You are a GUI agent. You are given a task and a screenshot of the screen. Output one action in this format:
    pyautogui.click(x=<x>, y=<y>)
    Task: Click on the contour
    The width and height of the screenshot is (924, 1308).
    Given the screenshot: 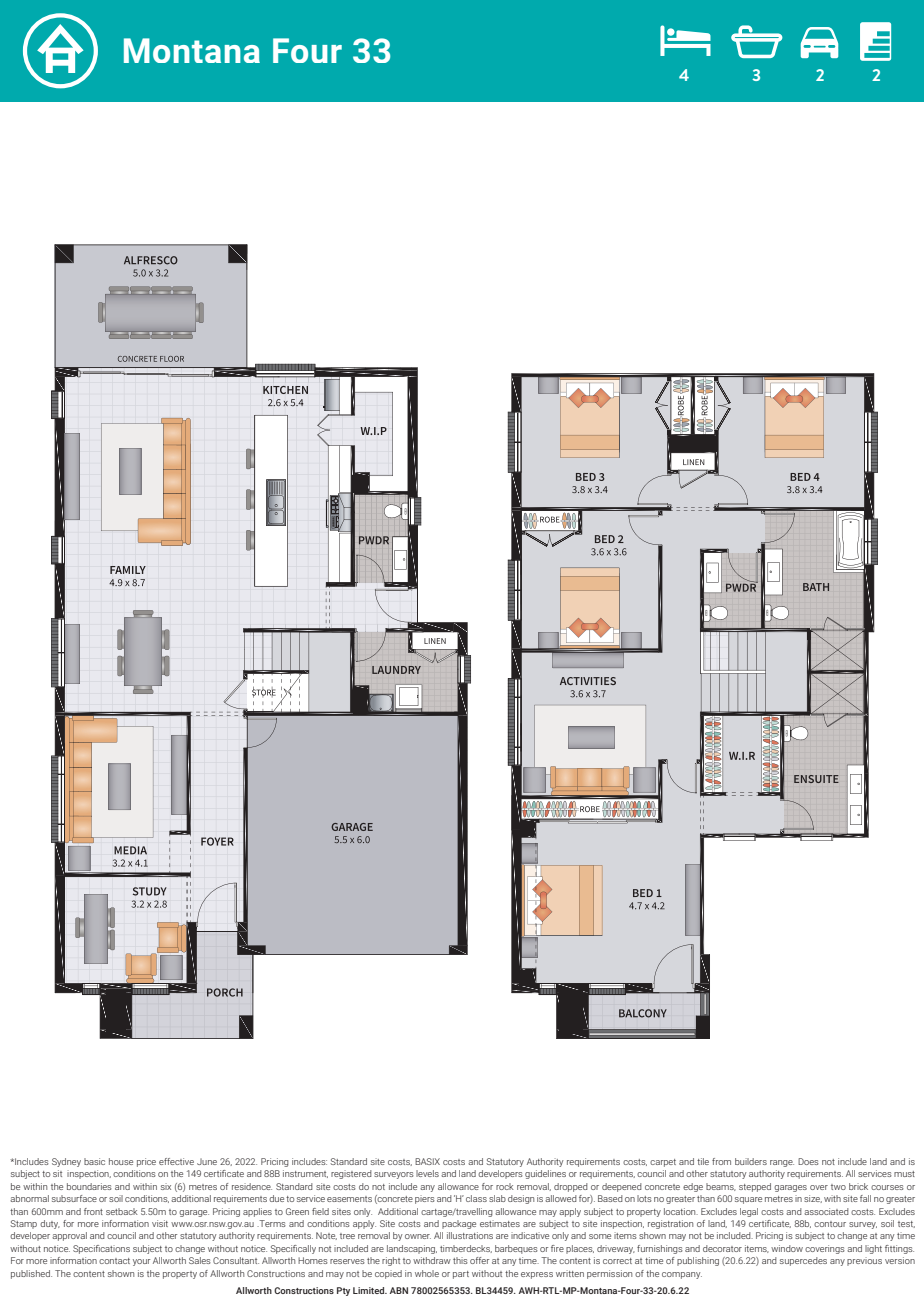 What is the action you would take?
    pyautogui.click(x=830, y=1224)
